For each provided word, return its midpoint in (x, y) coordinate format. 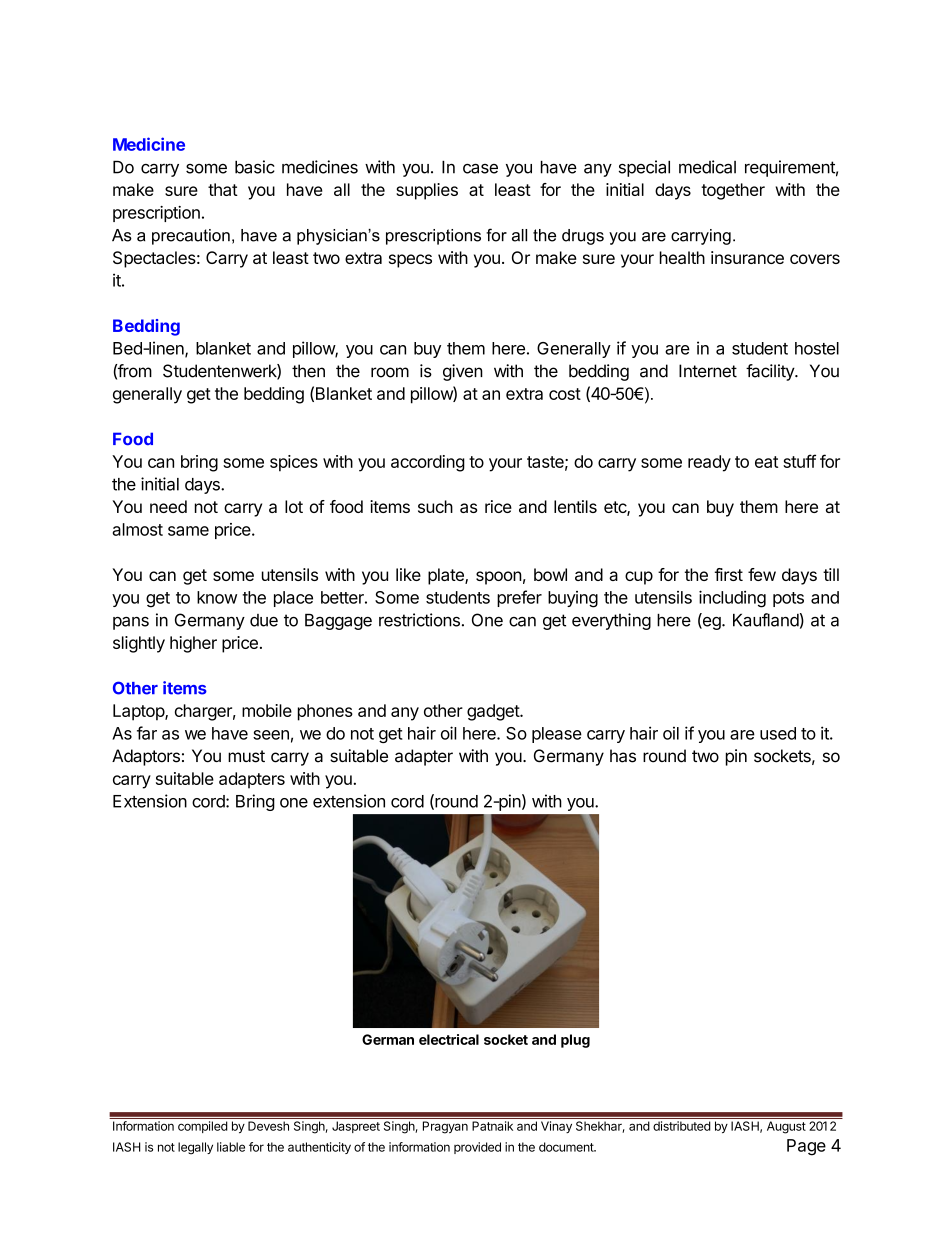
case (480, 169)
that (223, 189)
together (733, 191)
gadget (494, 712)
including (732, 599)
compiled (202, 1127)
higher (193, 644)
